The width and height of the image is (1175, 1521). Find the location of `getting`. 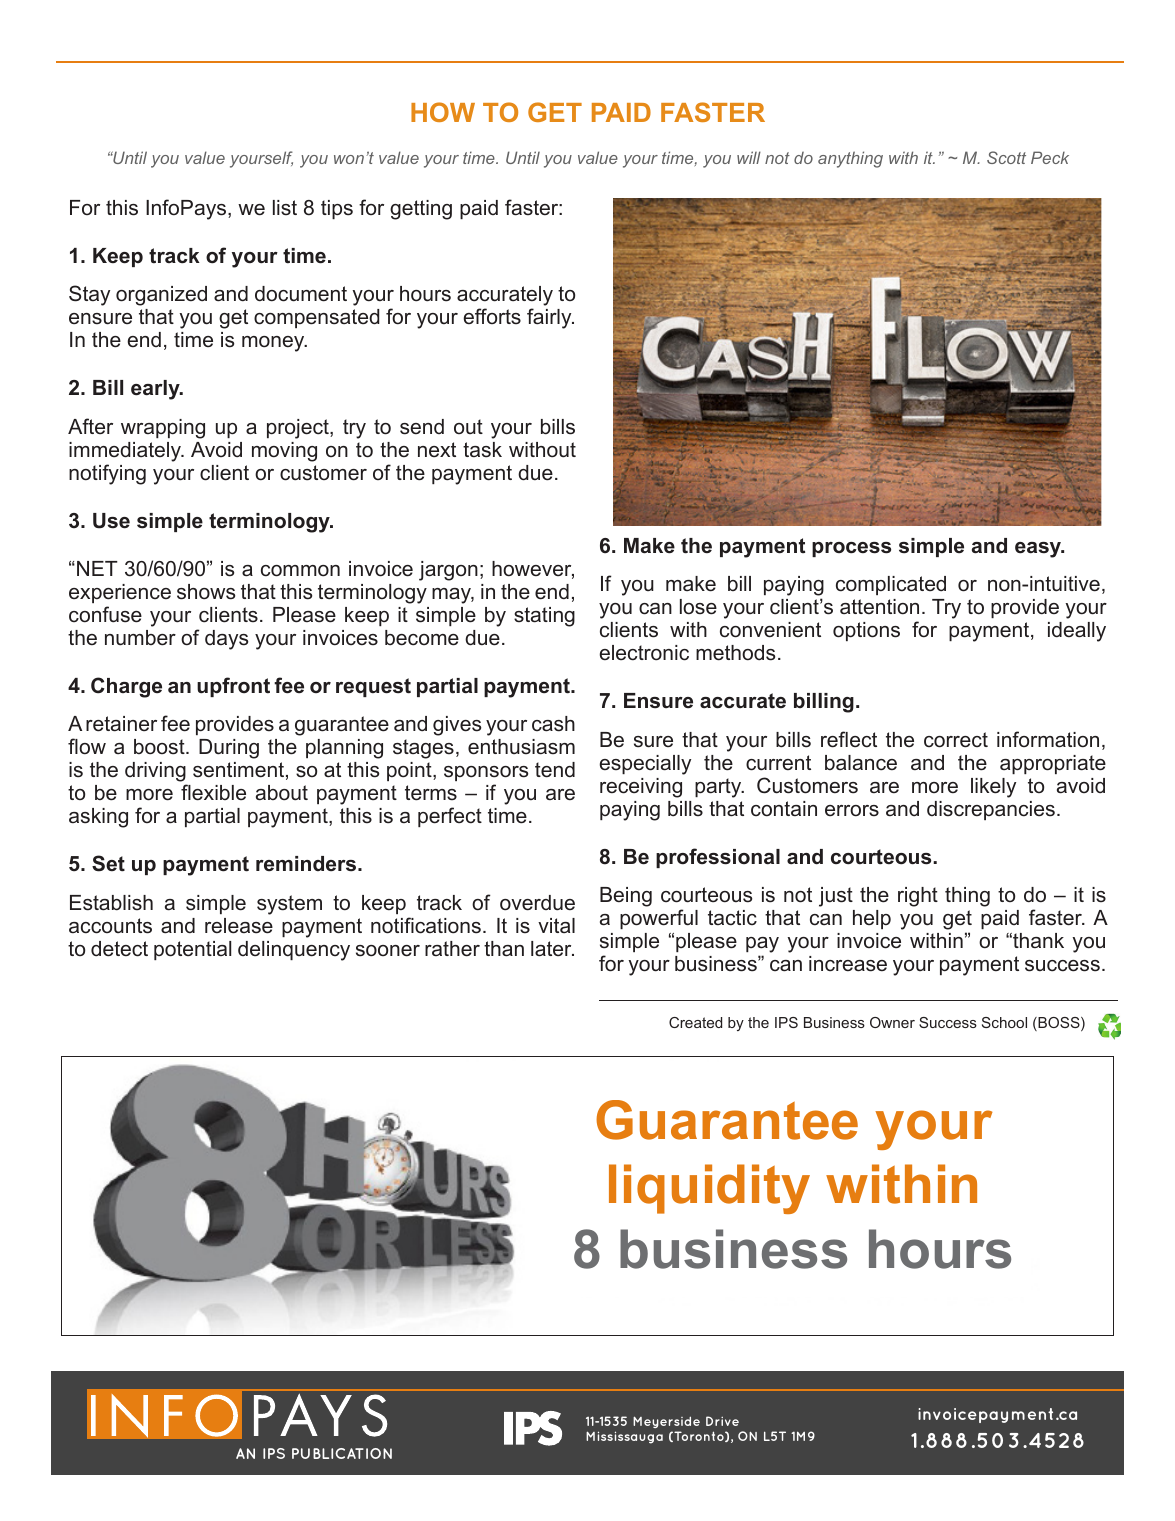

getting is located at coordinates (421, 210).
